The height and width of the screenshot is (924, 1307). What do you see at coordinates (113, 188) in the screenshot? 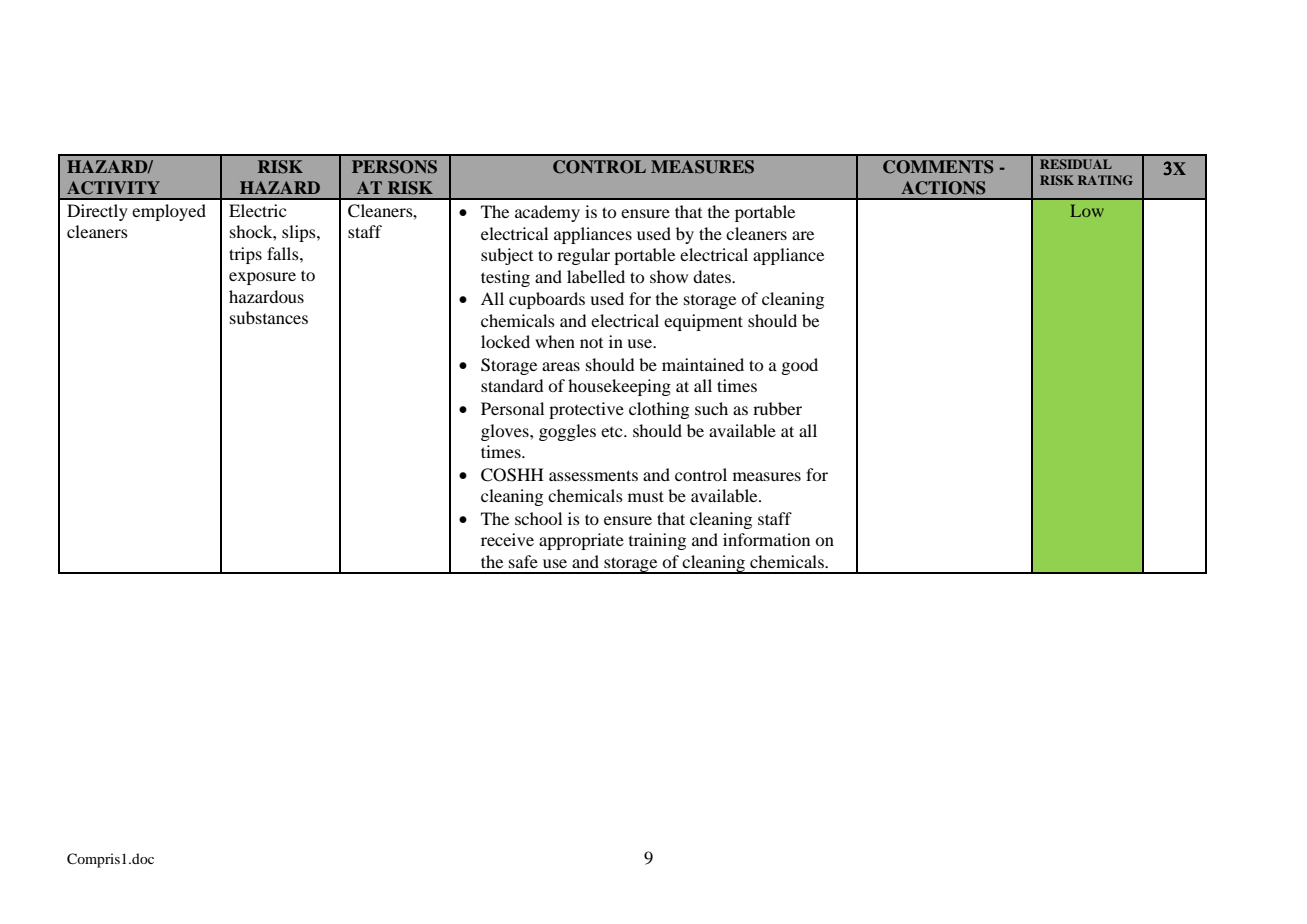
I see `ACTIVITY` at bounding box center [113, 188].
